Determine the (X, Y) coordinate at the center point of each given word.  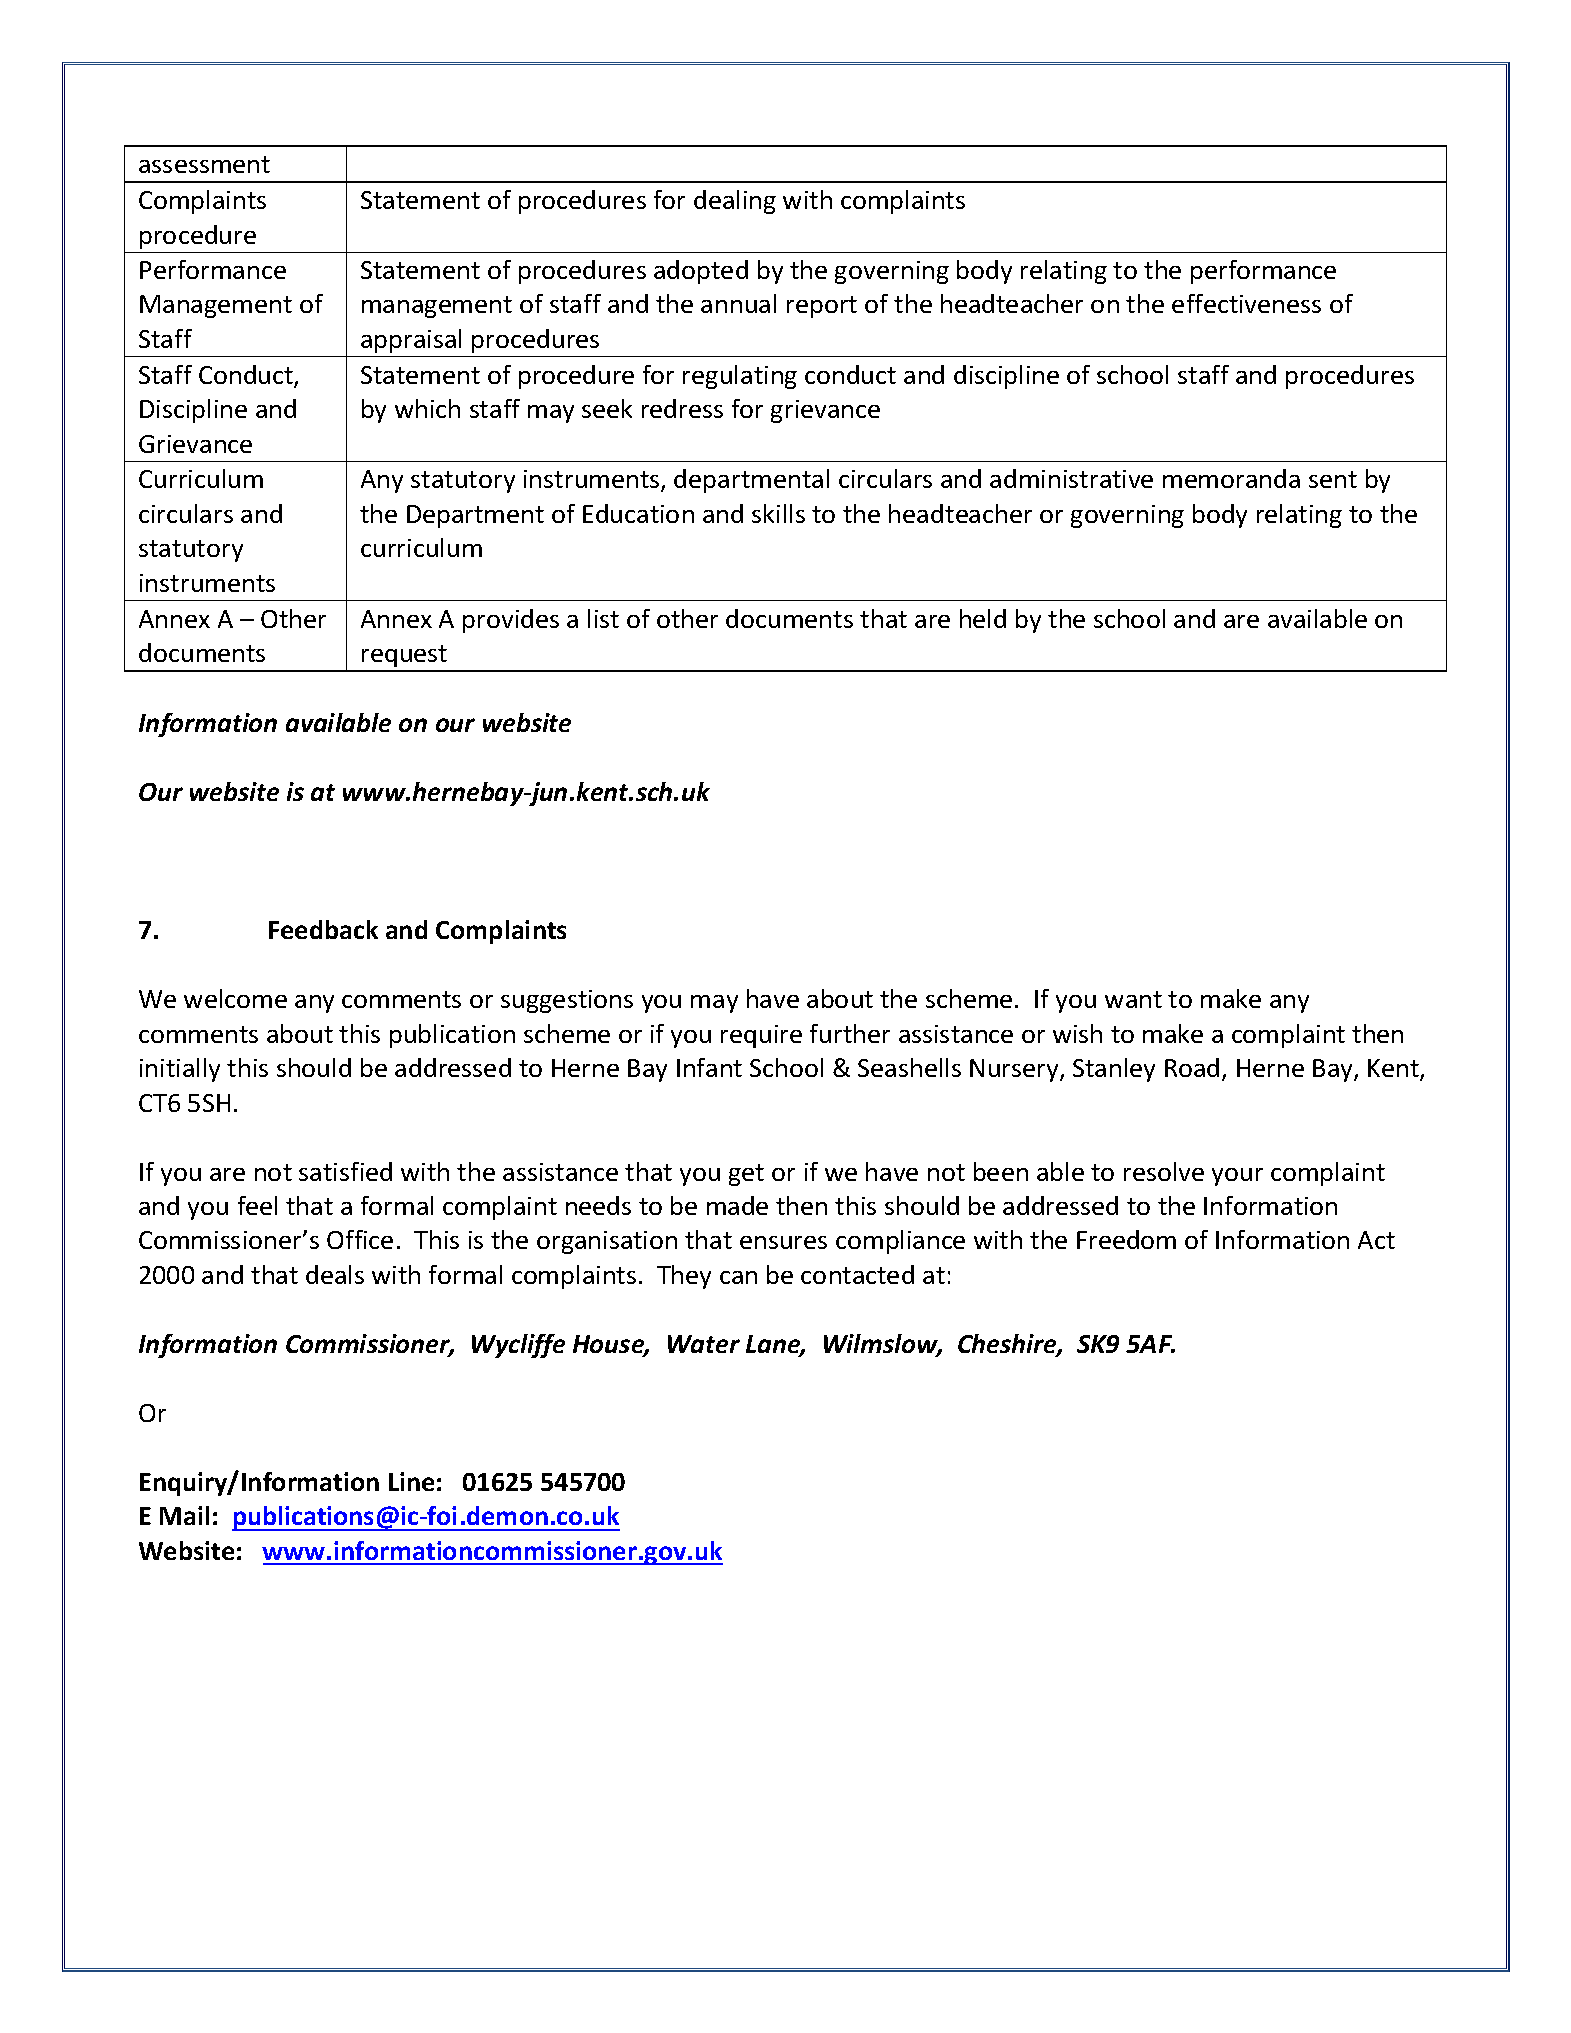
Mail (184, 1515)
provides (511, 621)
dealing (735, 202)
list (603, 618)
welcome (235, 998)
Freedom (1126, 1239)
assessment (204, 164)
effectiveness (1246, 303)
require (761, 1036)
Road (1192, 1067)
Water (704, 1344)
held (983, 618)
